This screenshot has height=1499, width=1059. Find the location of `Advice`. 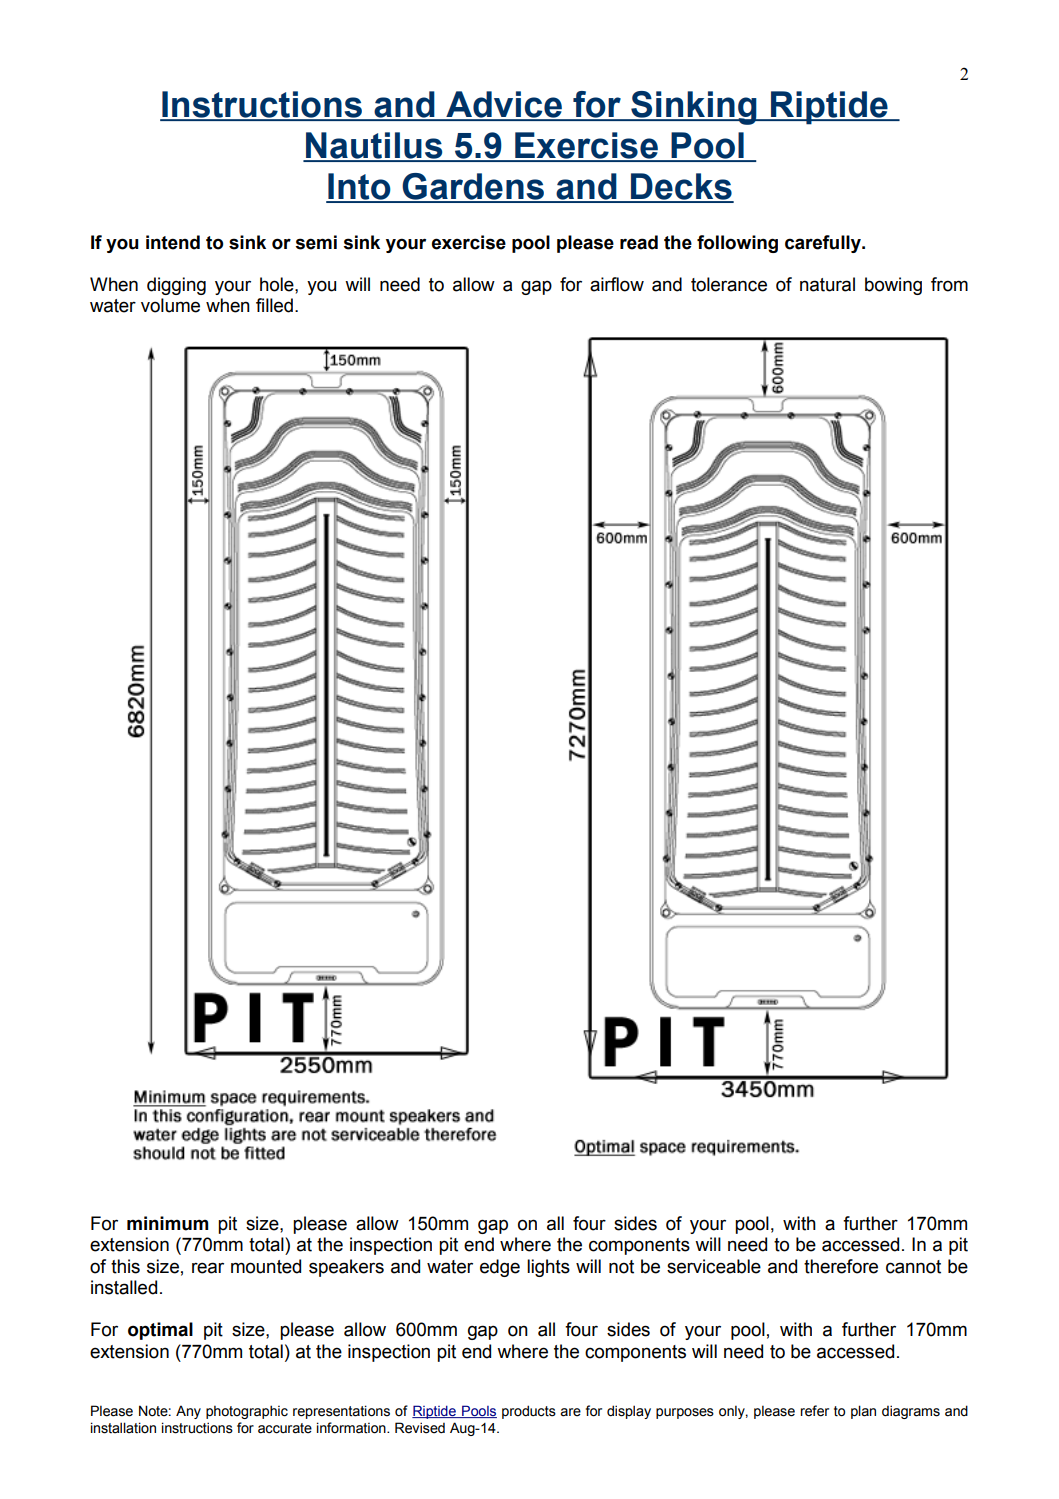

Advice is located at coordinates (504, 105).
